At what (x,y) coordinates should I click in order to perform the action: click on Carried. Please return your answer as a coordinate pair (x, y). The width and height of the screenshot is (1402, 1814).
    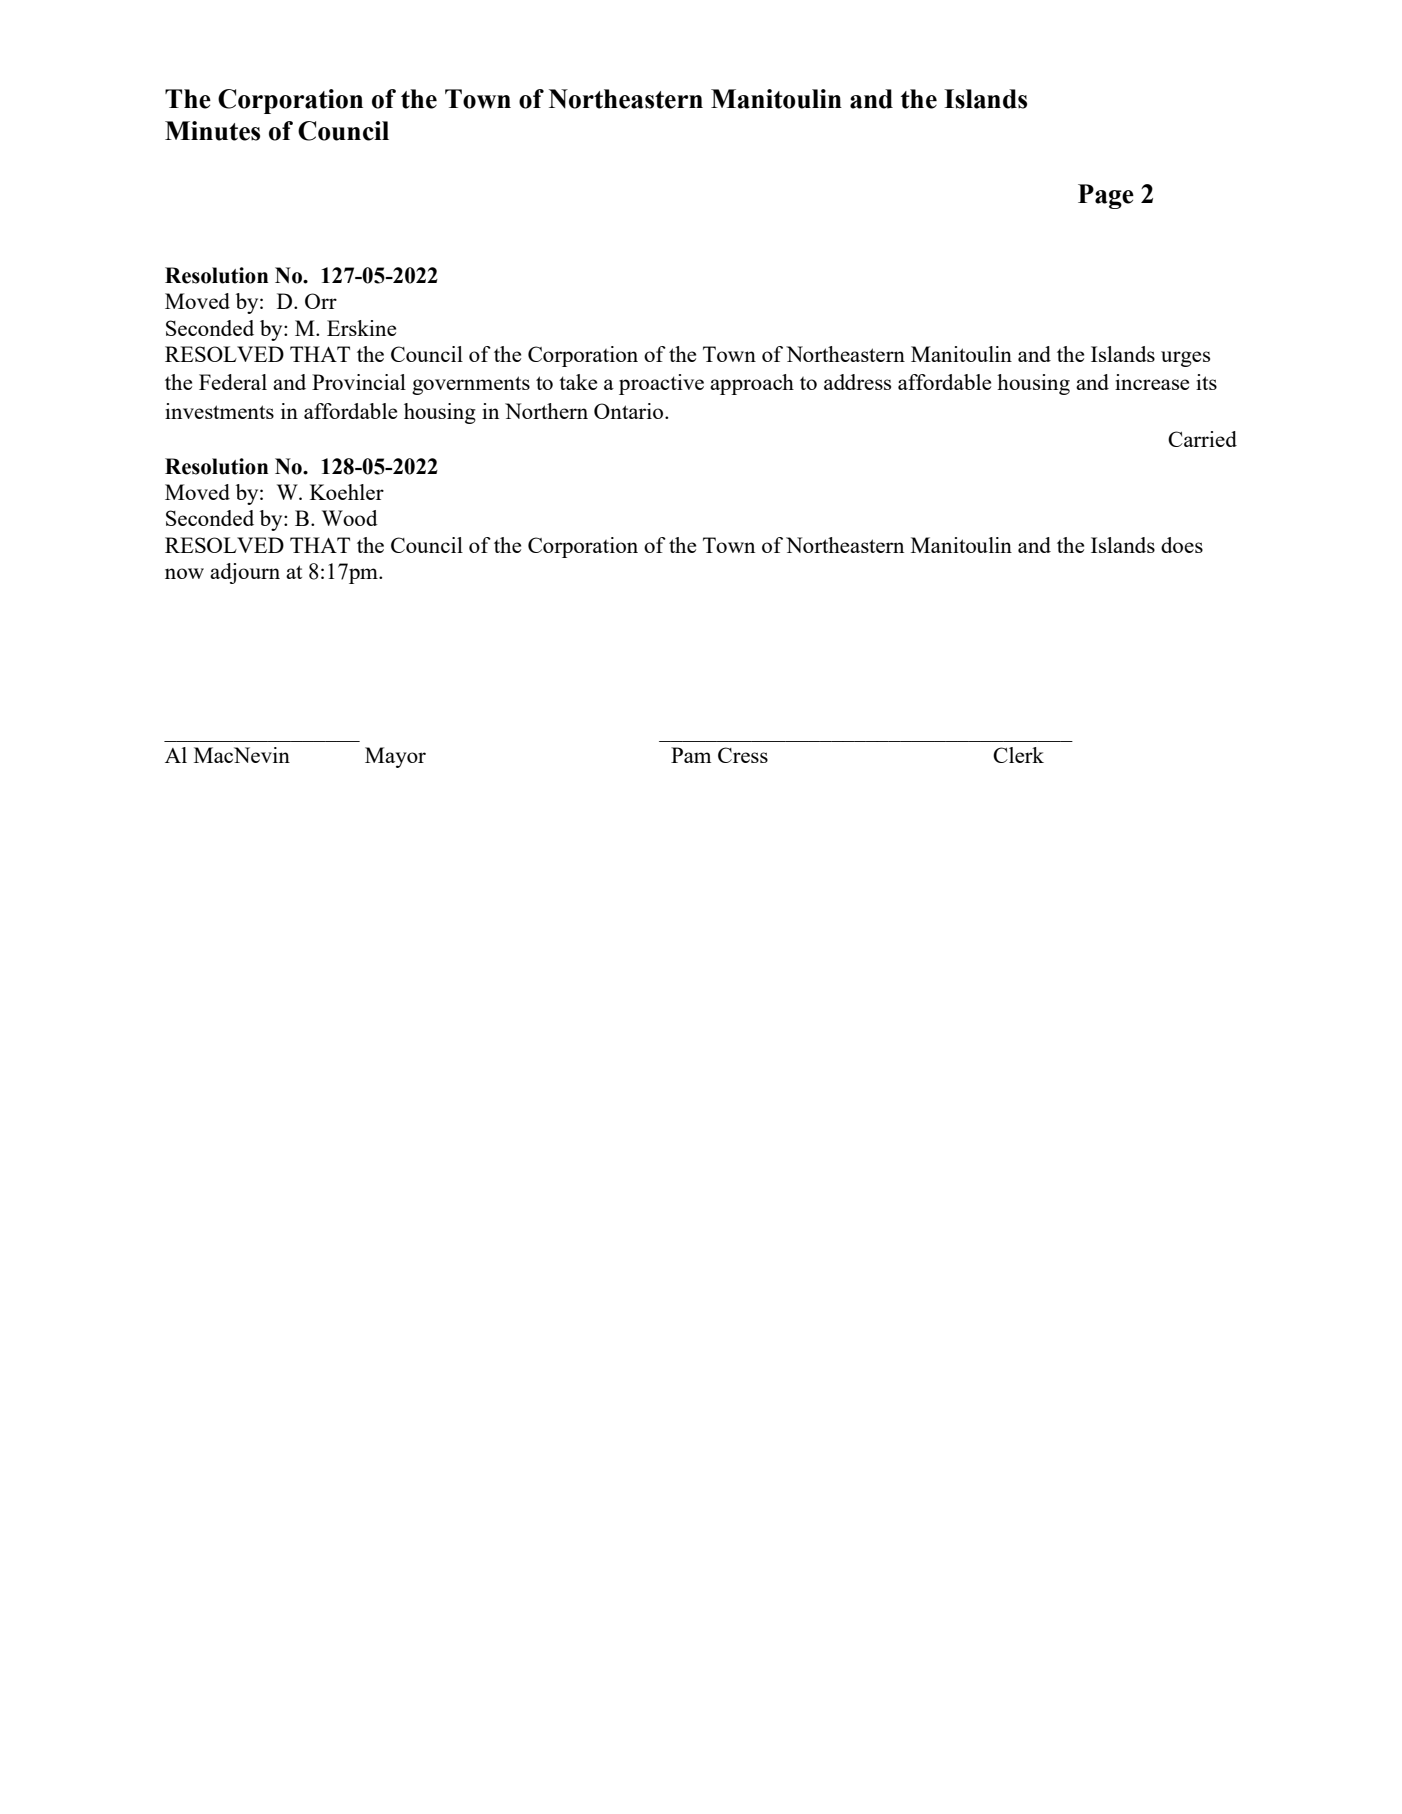
    Looking at the image, I should click on (1202, 439).
